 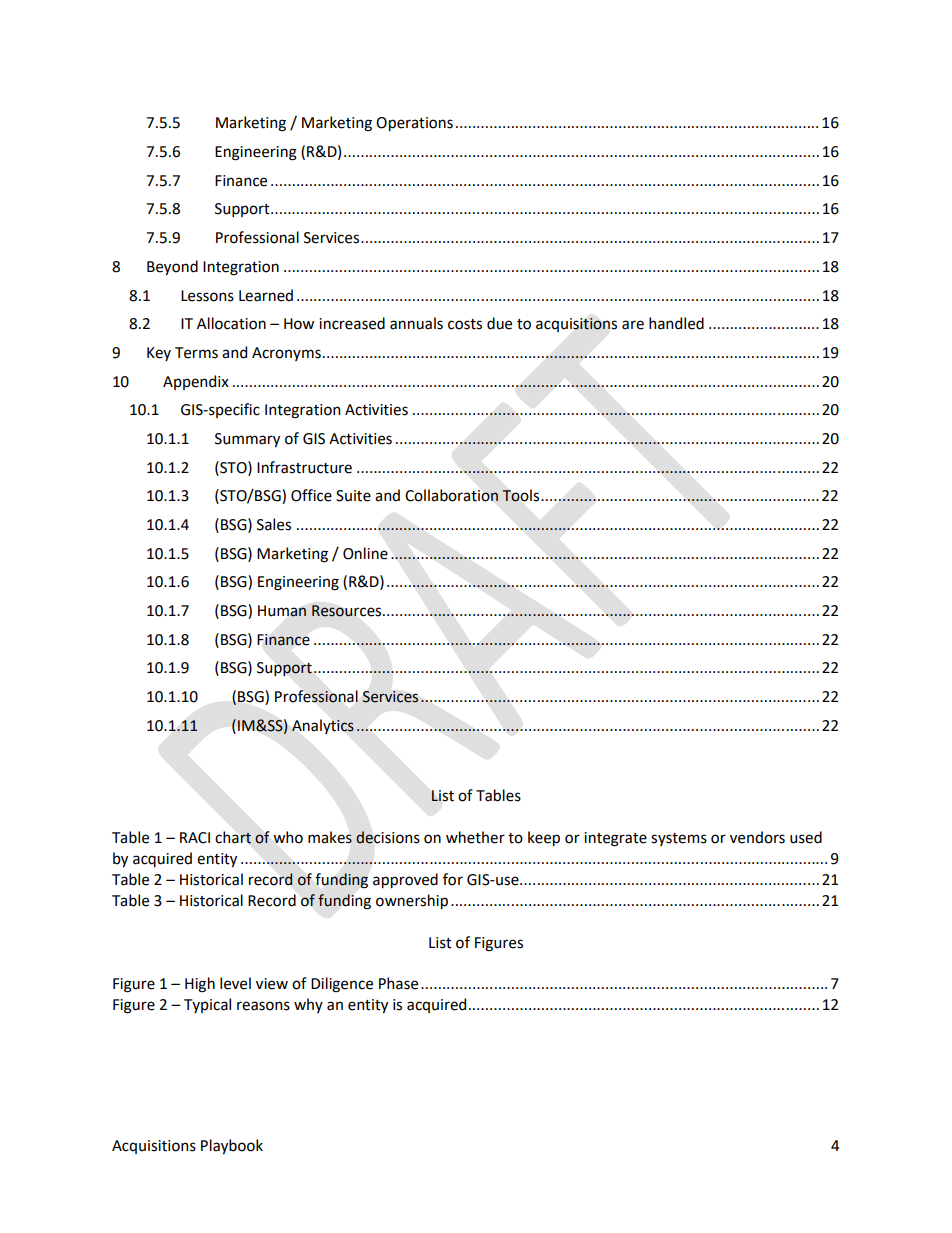 What do you see at coordinates (679, 839) in the document?
I see `systems` at bounding box center [679, 839].
